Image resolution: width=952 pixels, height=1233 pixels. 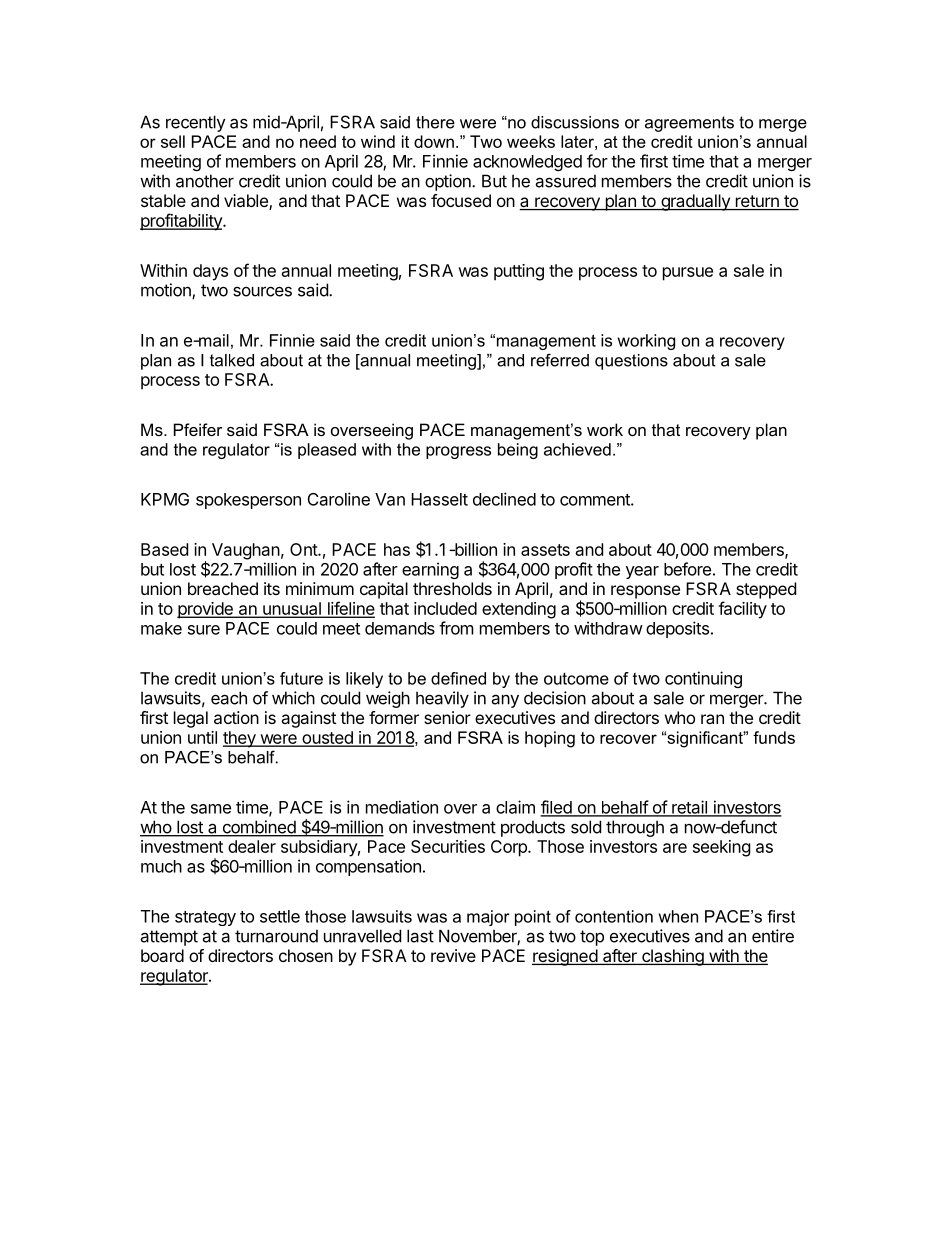 I want to click on they, so click(x=240, y=739).
